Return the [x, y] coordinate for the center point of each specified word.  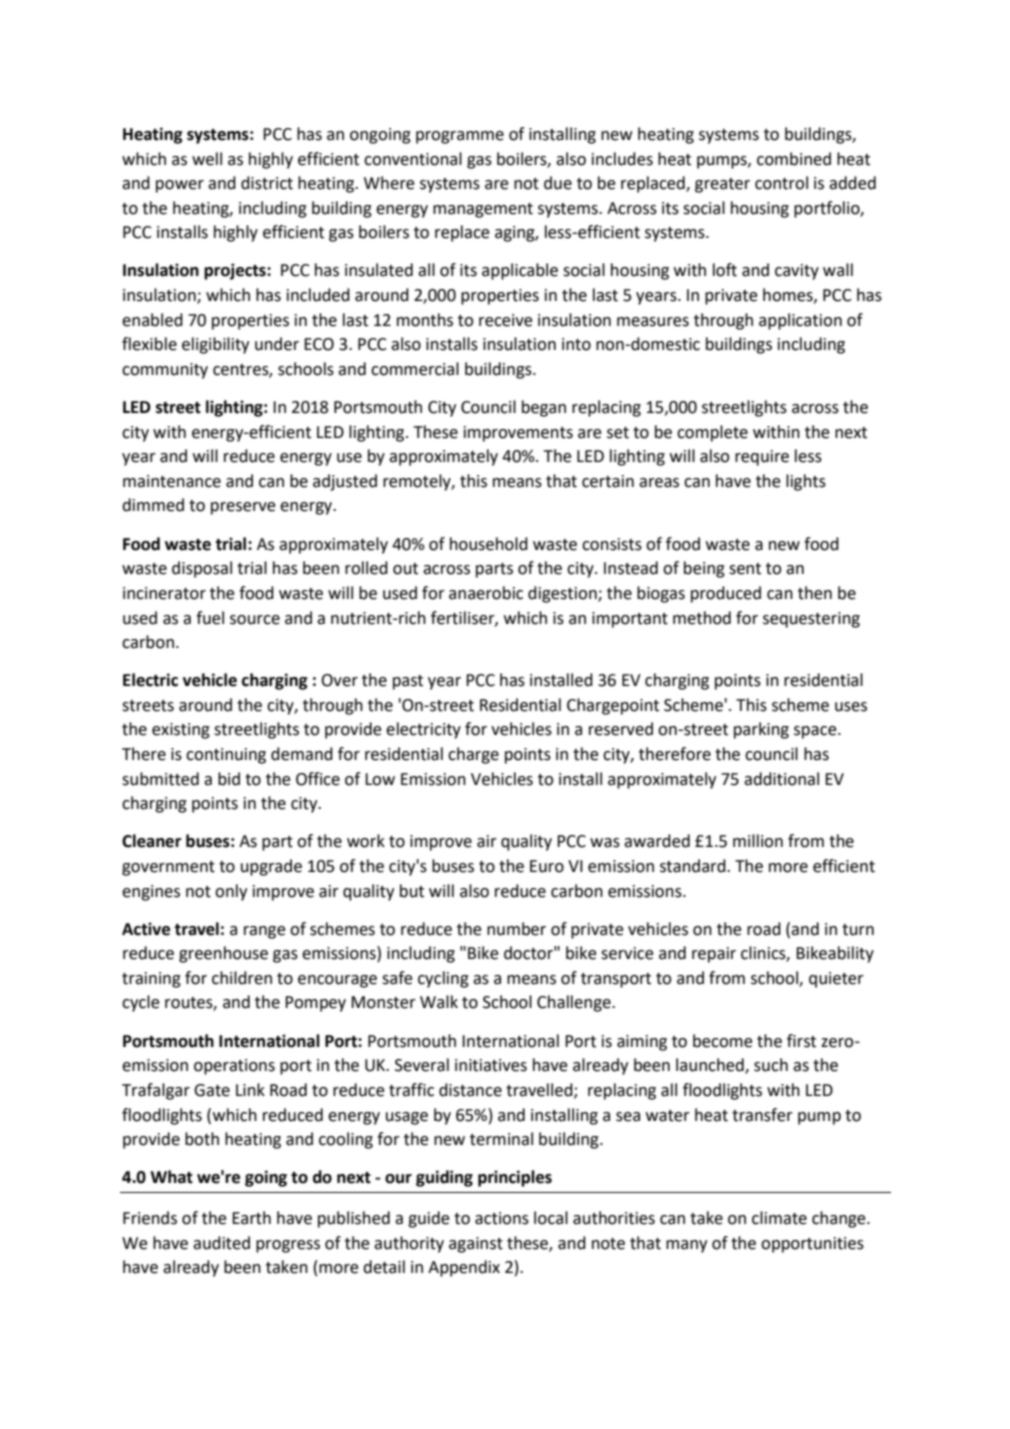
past [408, 682]
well [207, 159]
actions [502, 1218]
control [781, 183]
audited [221, 1243]
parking [761, 730]
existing [181, 731]
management [483, 210]
